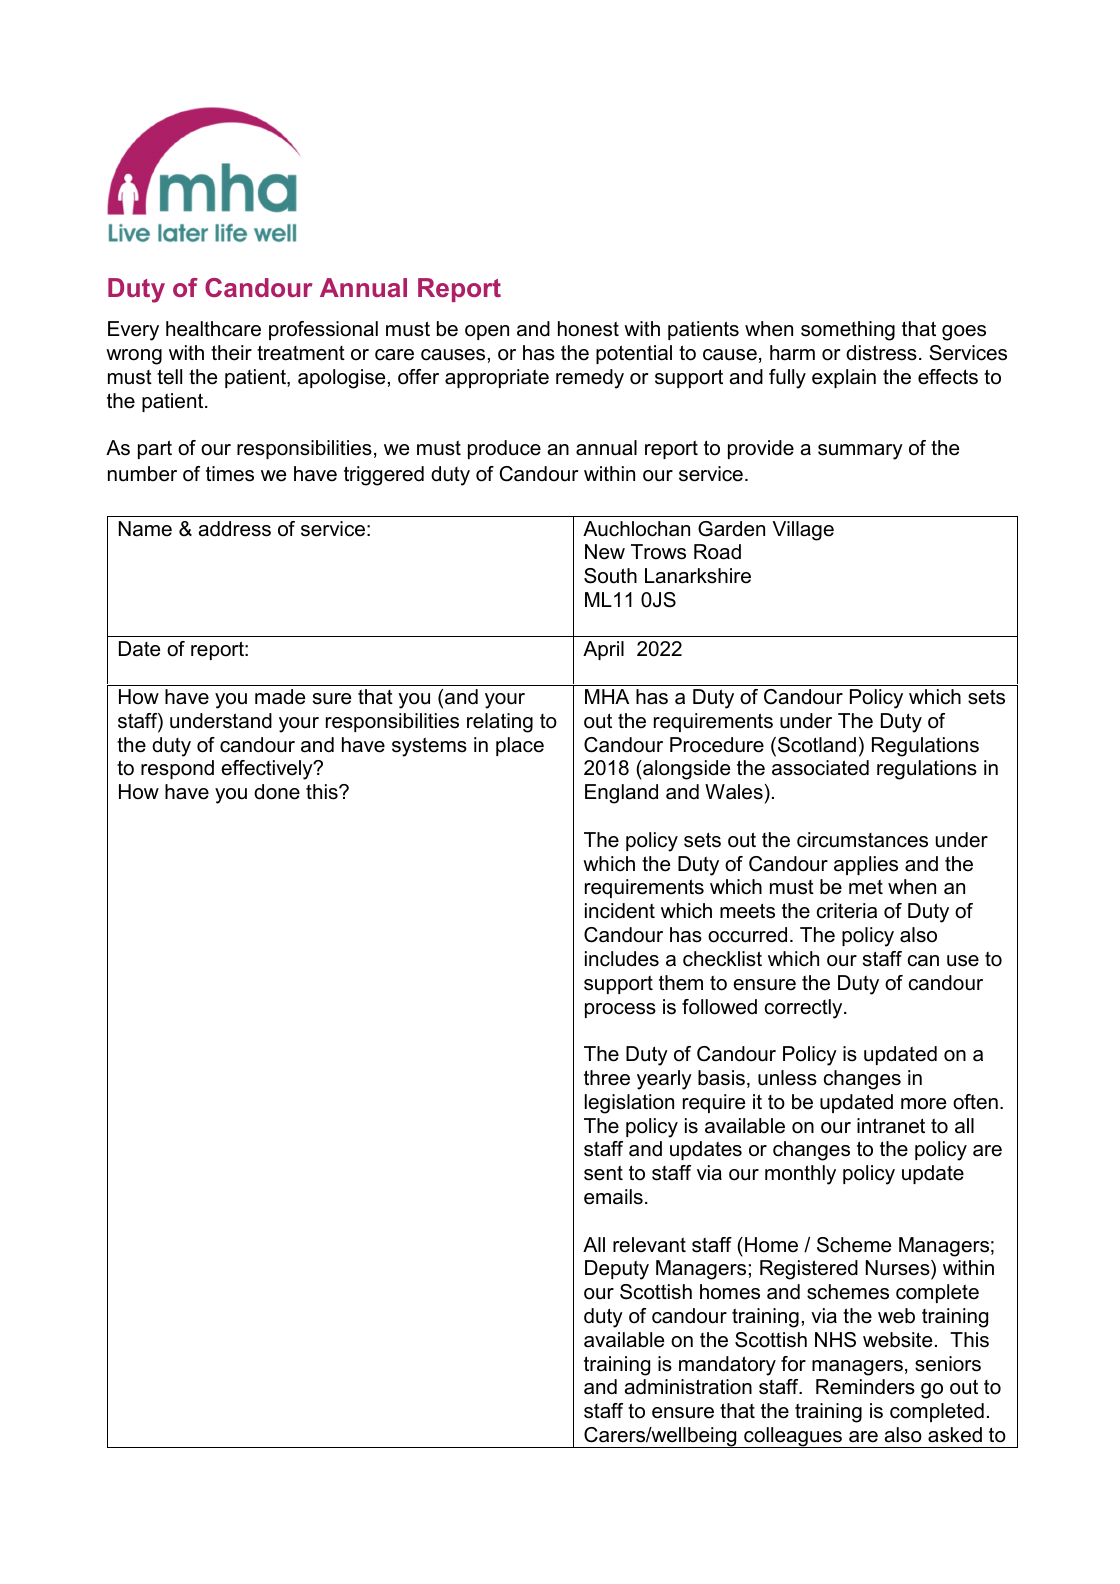 The height and width of the document is (1584, 1120). Describe the element at coordinates (620, 911) in the document. I see `incident` at that location.
